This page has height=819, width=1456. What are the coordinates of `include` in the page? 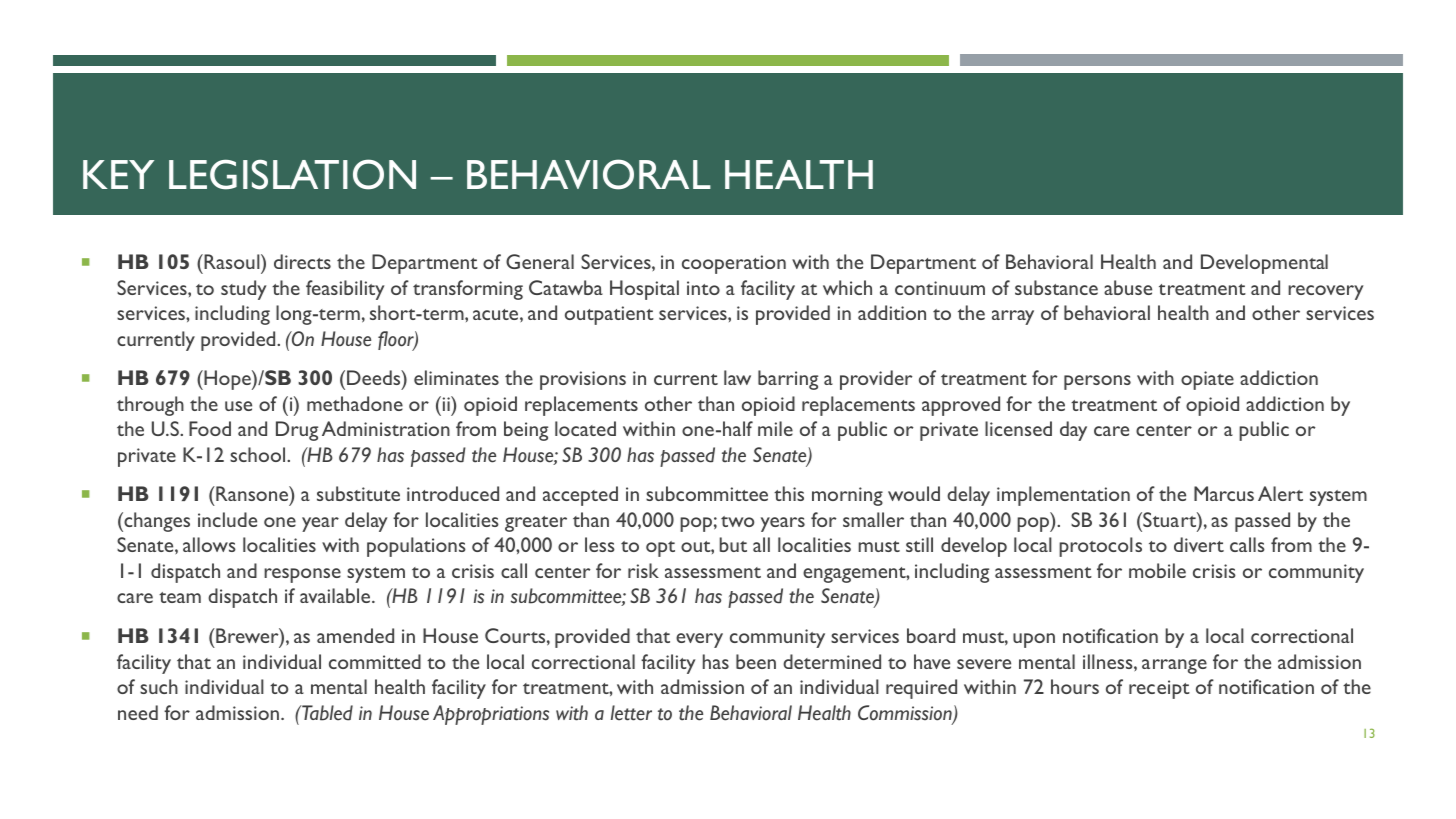 It's located at (227, 519).
